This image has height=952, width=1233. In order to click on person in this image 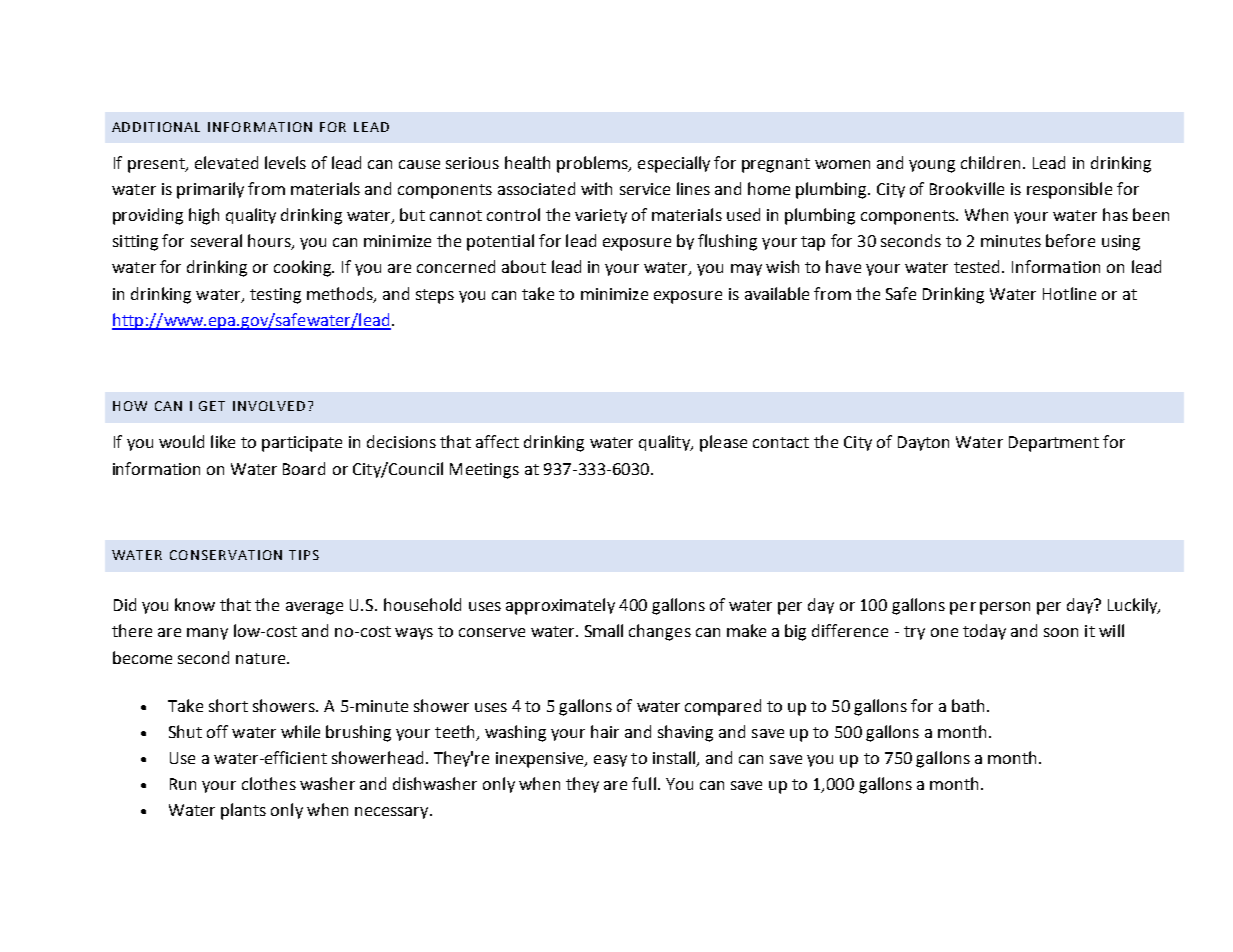, I will do `click(1005, 608)`.
